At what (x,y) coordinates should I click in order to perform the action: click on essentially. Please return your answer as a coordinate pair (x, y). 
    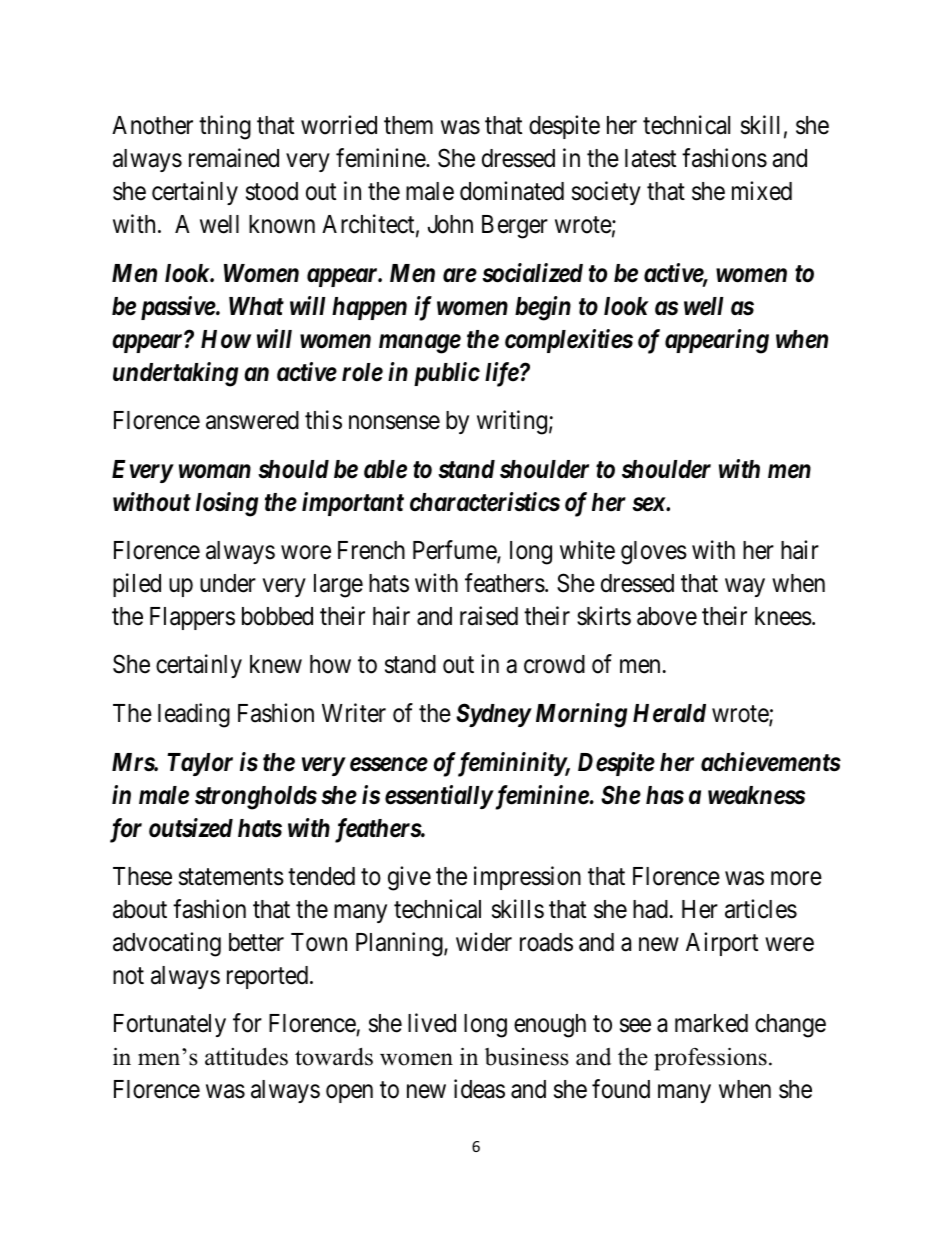
    Looking at the image, I should click on (439, 797).
